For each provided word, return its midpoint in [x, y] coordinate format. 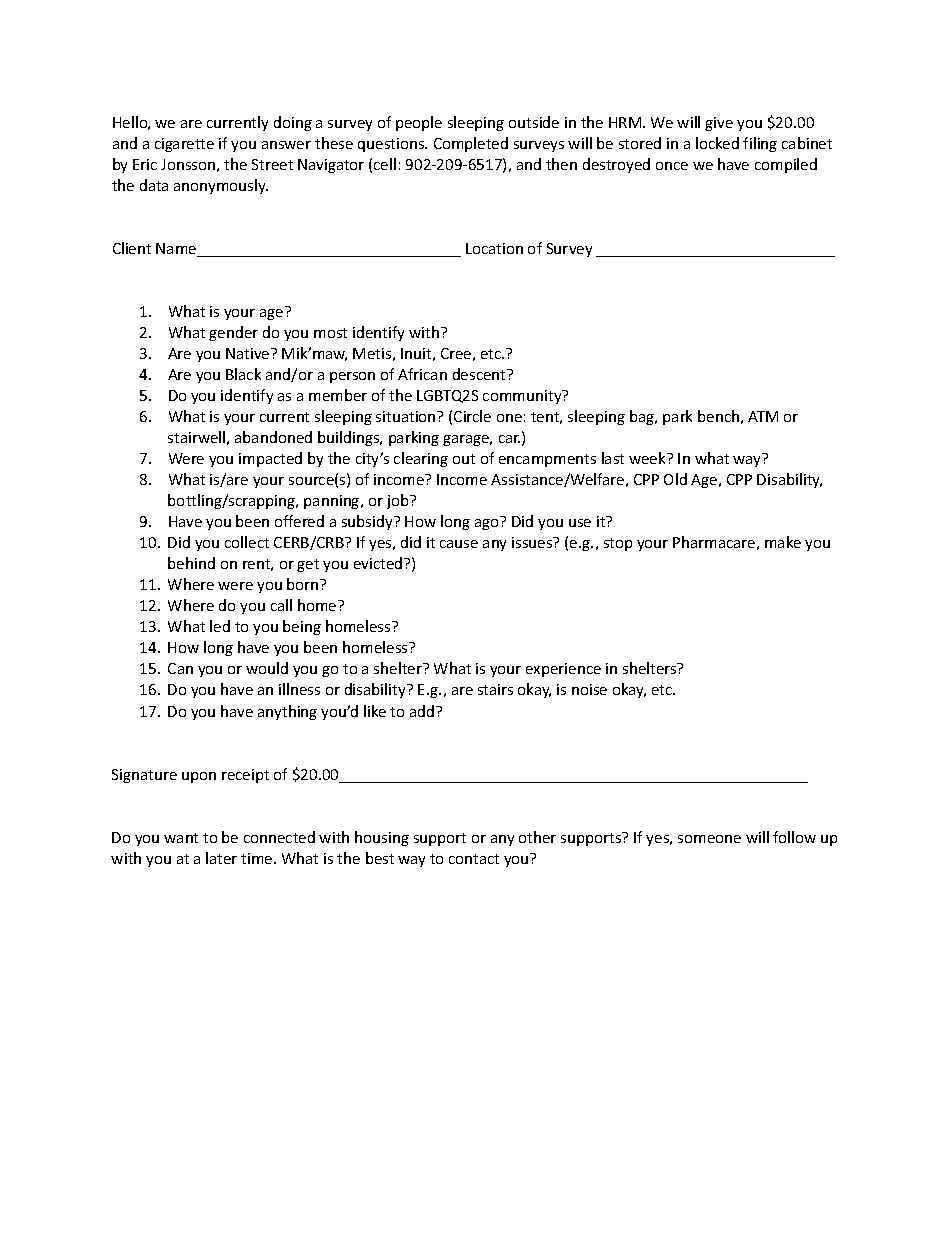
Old [675, 479]
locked [717, 143]
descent [480, 374]
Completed [471, 144]
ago [486, 524]
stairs [495, 689]
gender [233, 333]
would [267, 668]
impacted [270, 459]
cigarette [184, 145]
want [181, 838]
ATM [763, 416]
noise [589, 689]
